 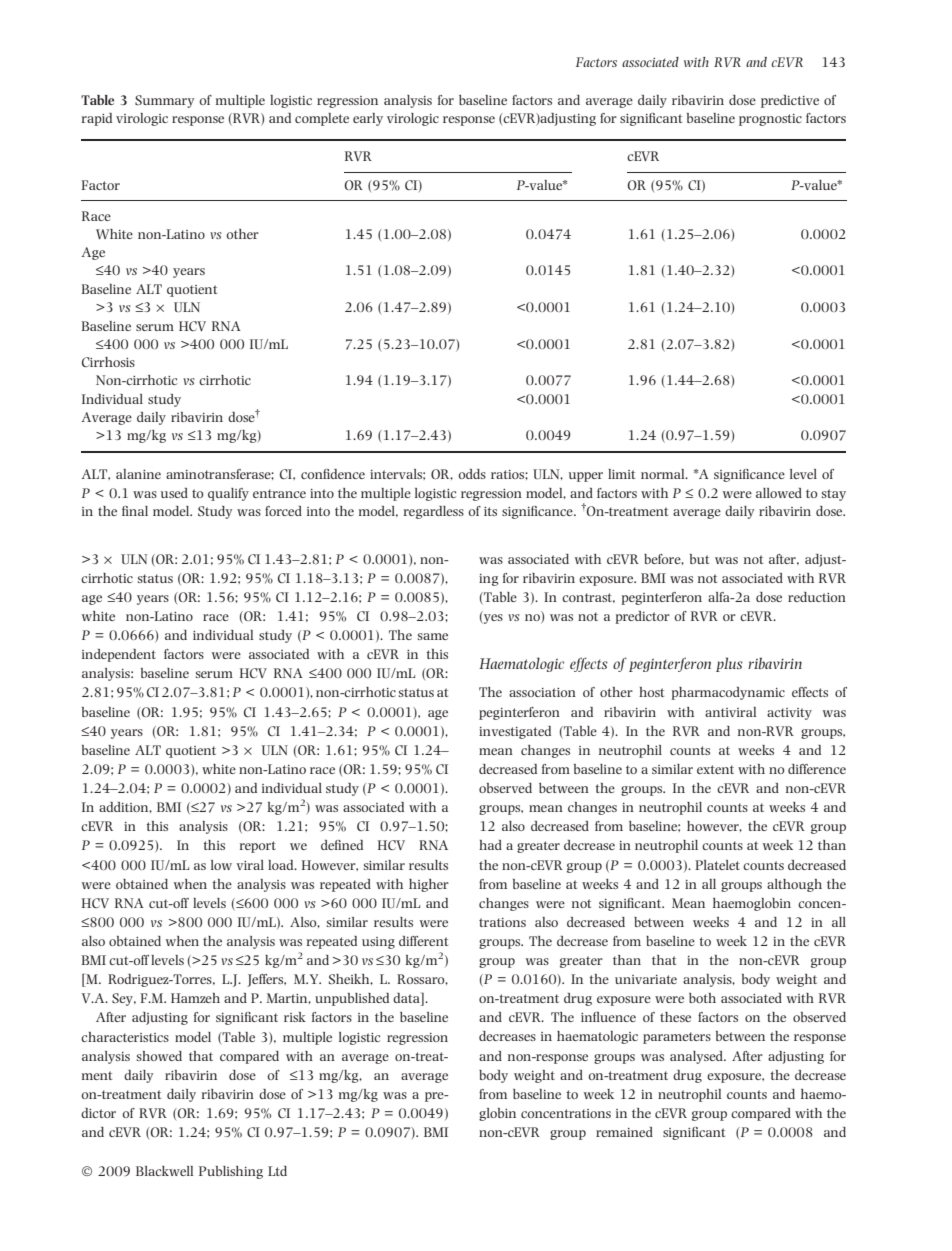 I want to click on early, so click(x=368, y=119).
